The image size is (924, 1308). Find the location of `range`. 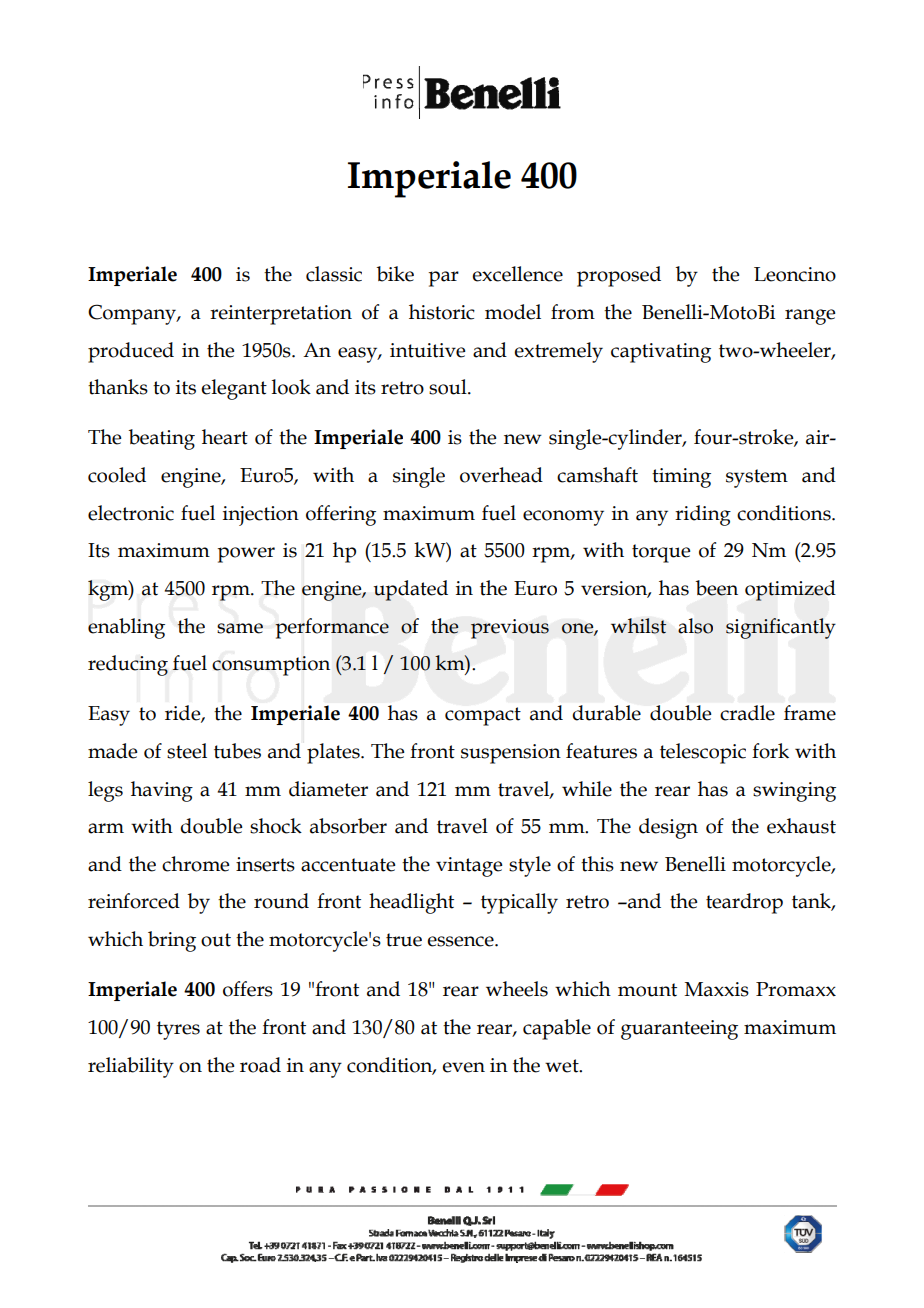

range is located at coordinates (810, 317).
